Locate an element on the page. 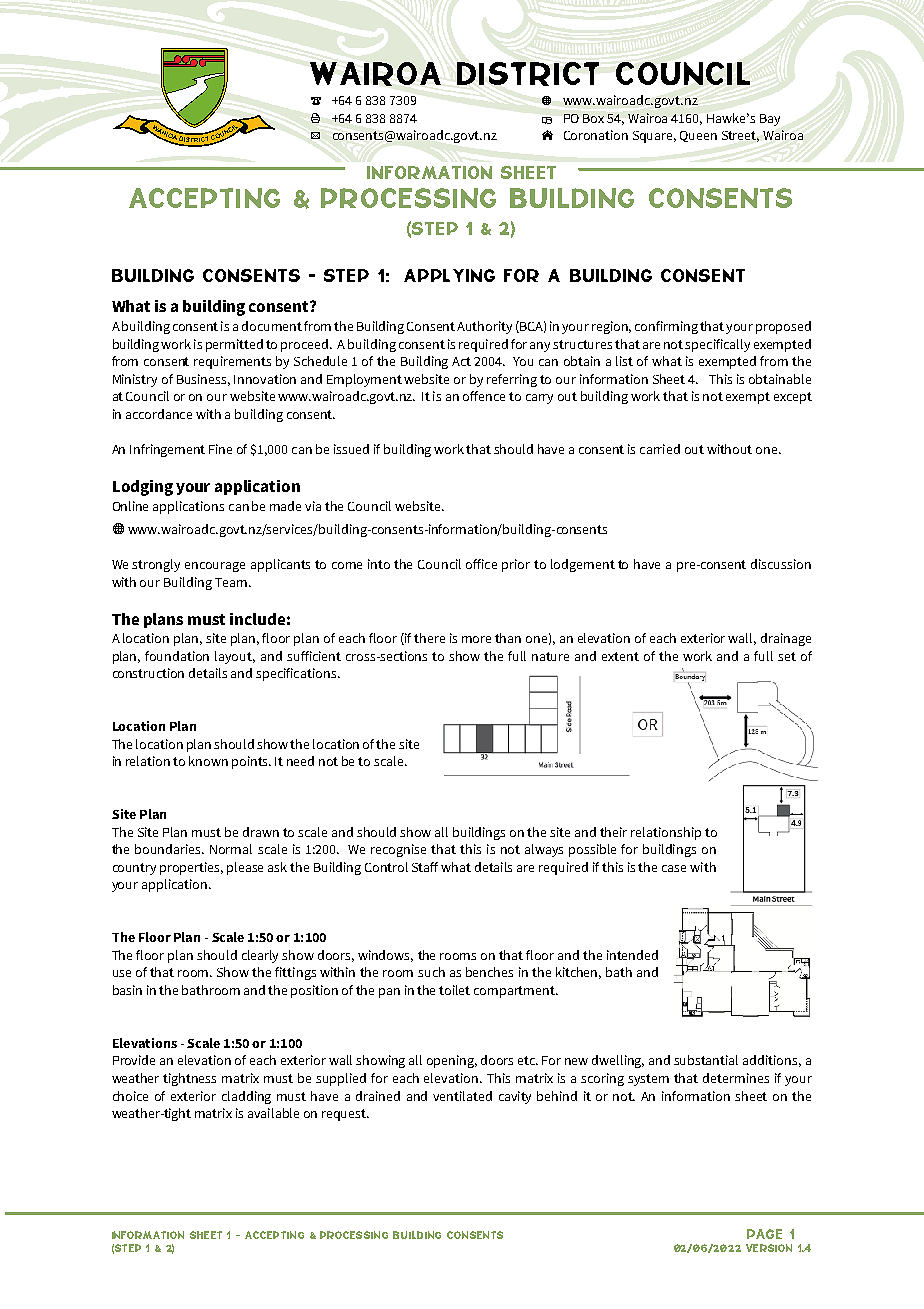 The height and width of the document is (1309, 924). DISTRICT is located at coordinates (528, 74).
